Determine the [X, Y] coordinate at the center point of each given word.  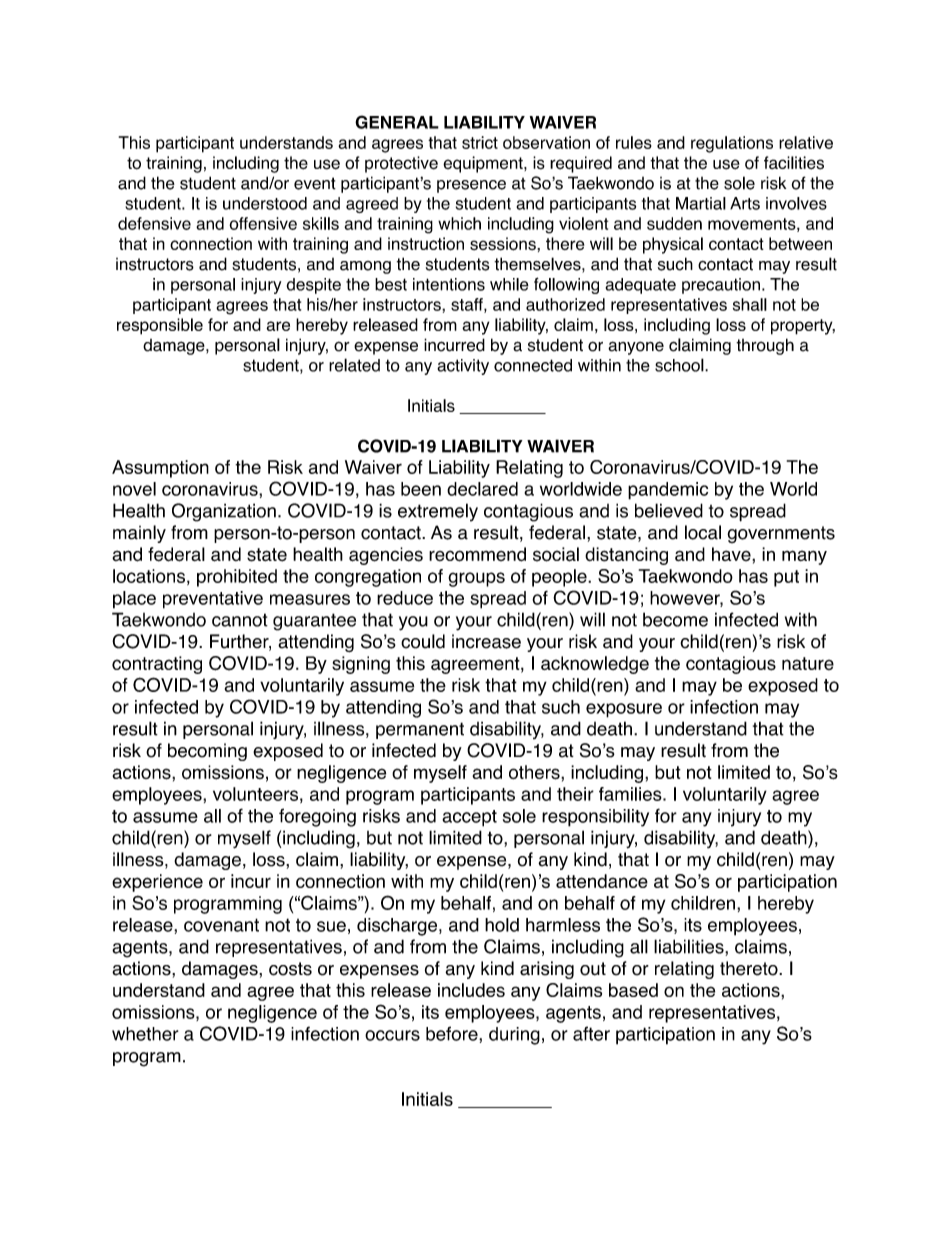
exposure [624, 710]
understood [265, 203]
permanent [420, 730]
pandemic [668, 491]
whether [145, 1034]
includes [471, 990]
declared [482, 489]
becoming [207, 752]
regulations [732, 144]
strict [480, 142]
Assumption [160, 469]
